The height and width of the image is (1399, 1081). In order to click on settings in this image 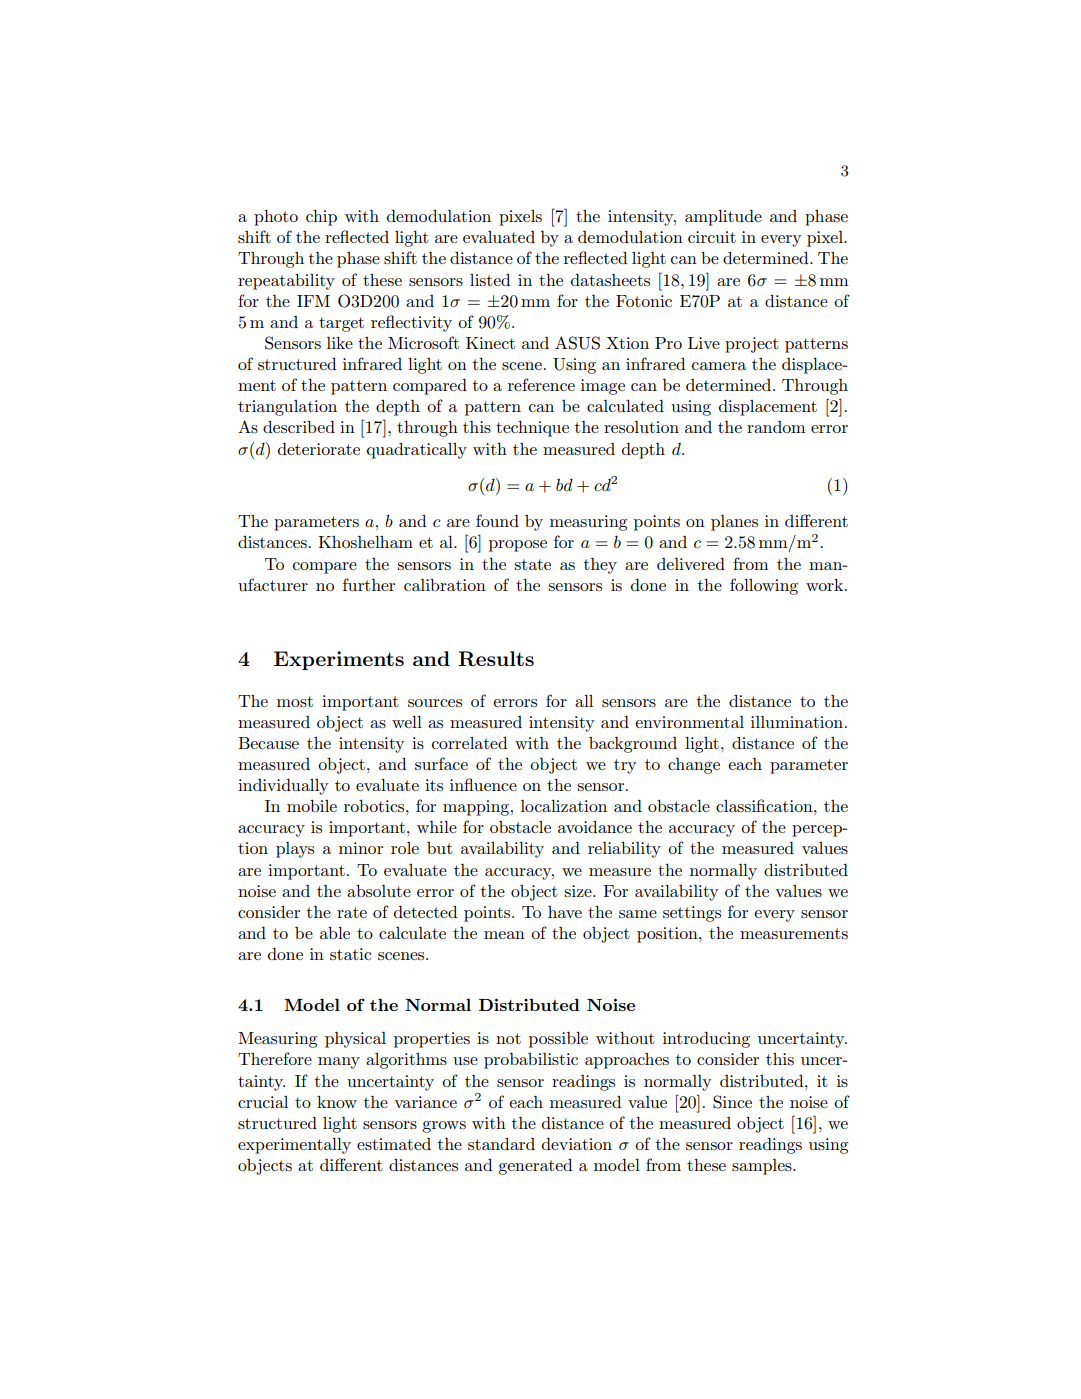, I will do `click(692, 914)`.
